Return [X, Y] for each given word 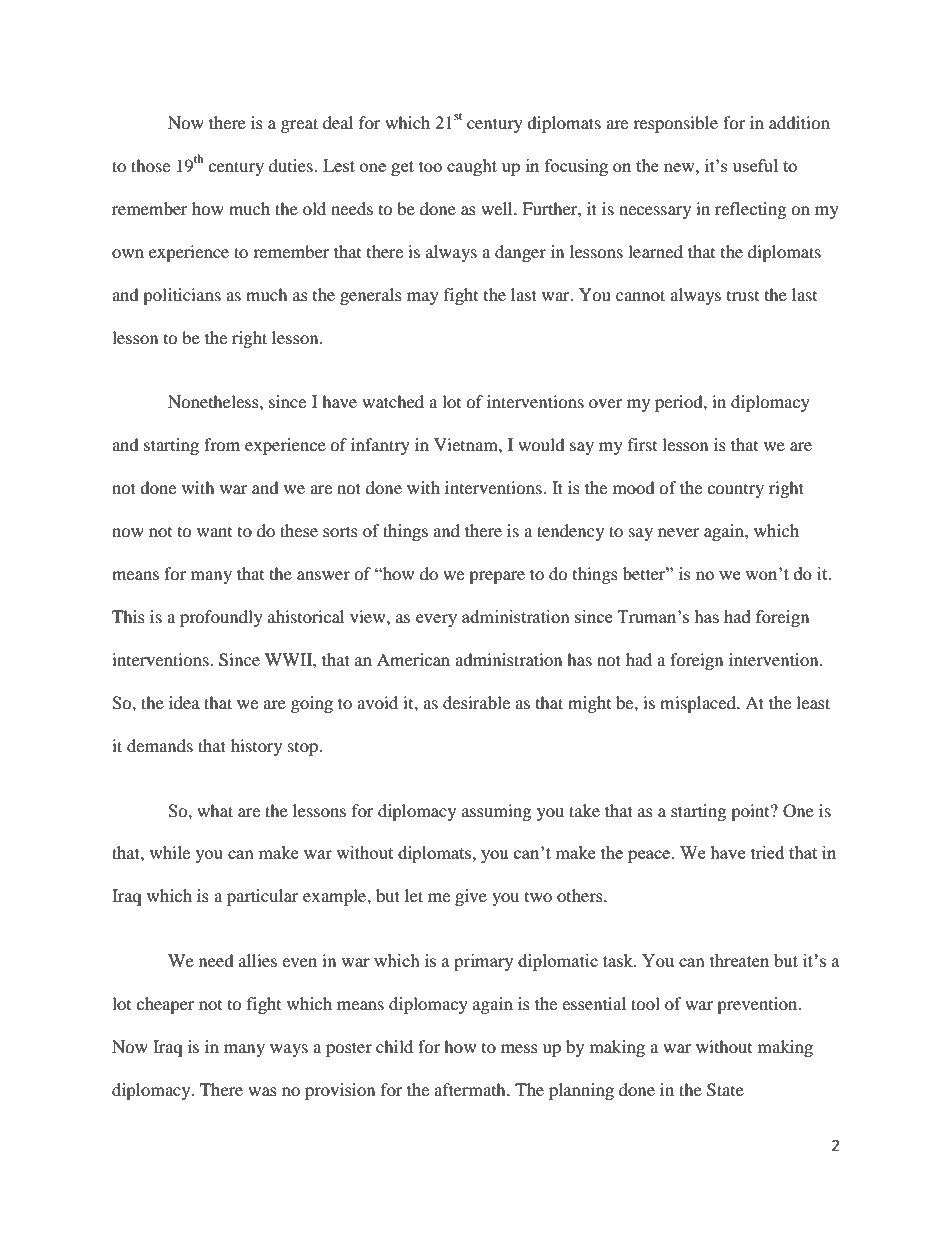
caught [472, 167]
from [222, 444]
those [150, 165]
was [262, 1091]
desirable [476, 702]
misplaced [699, 704]
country [735, 491]
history [256, 747]
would [541, 444]
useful [755, 165]
